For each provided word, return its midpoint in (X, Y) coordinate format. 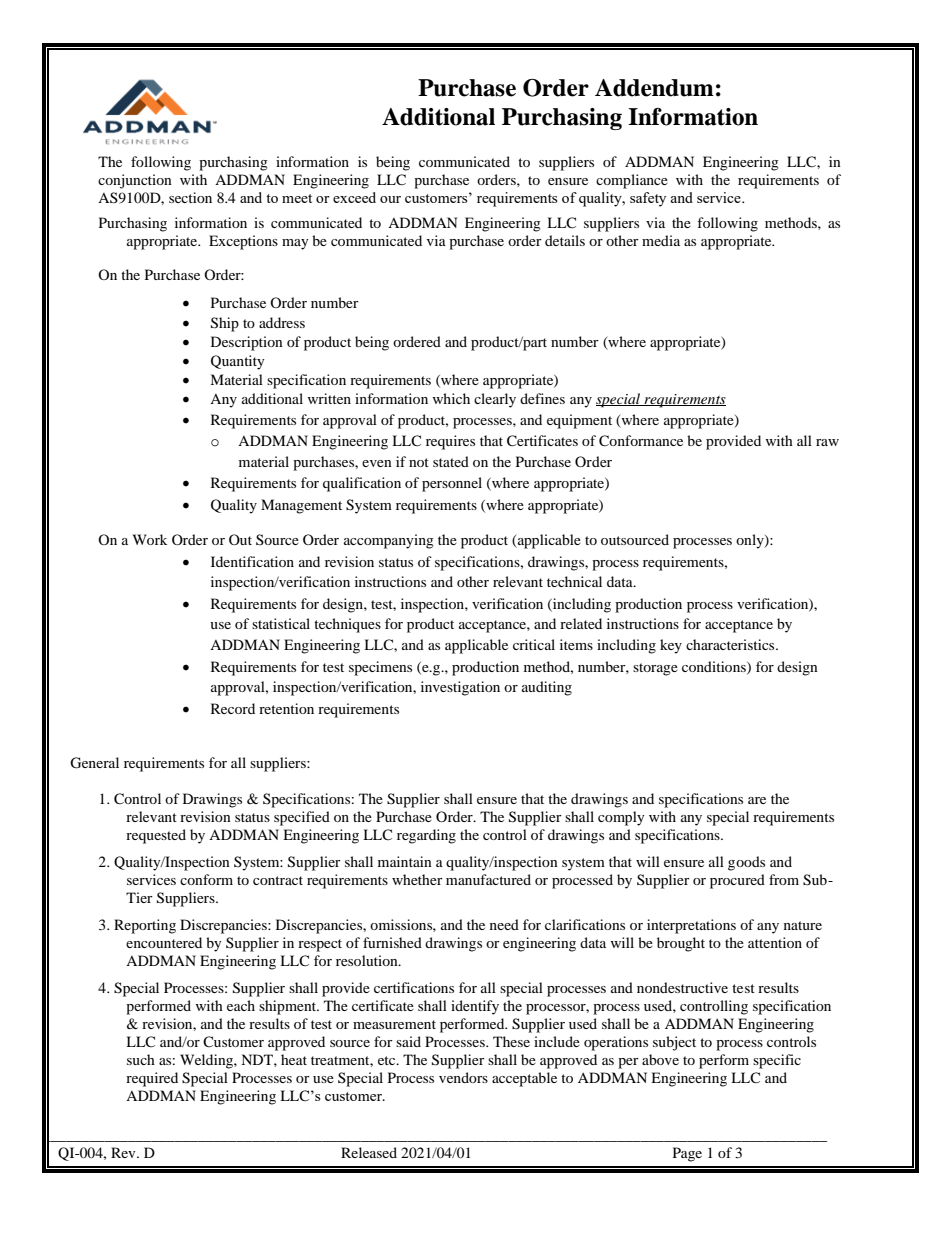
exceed (354, 197)
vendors (463, 1077)
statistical (281, 623)
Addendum (654, 88)
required (152, 1079)
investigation (460, 688)
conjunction (135, 181)
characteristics (731, 644)
